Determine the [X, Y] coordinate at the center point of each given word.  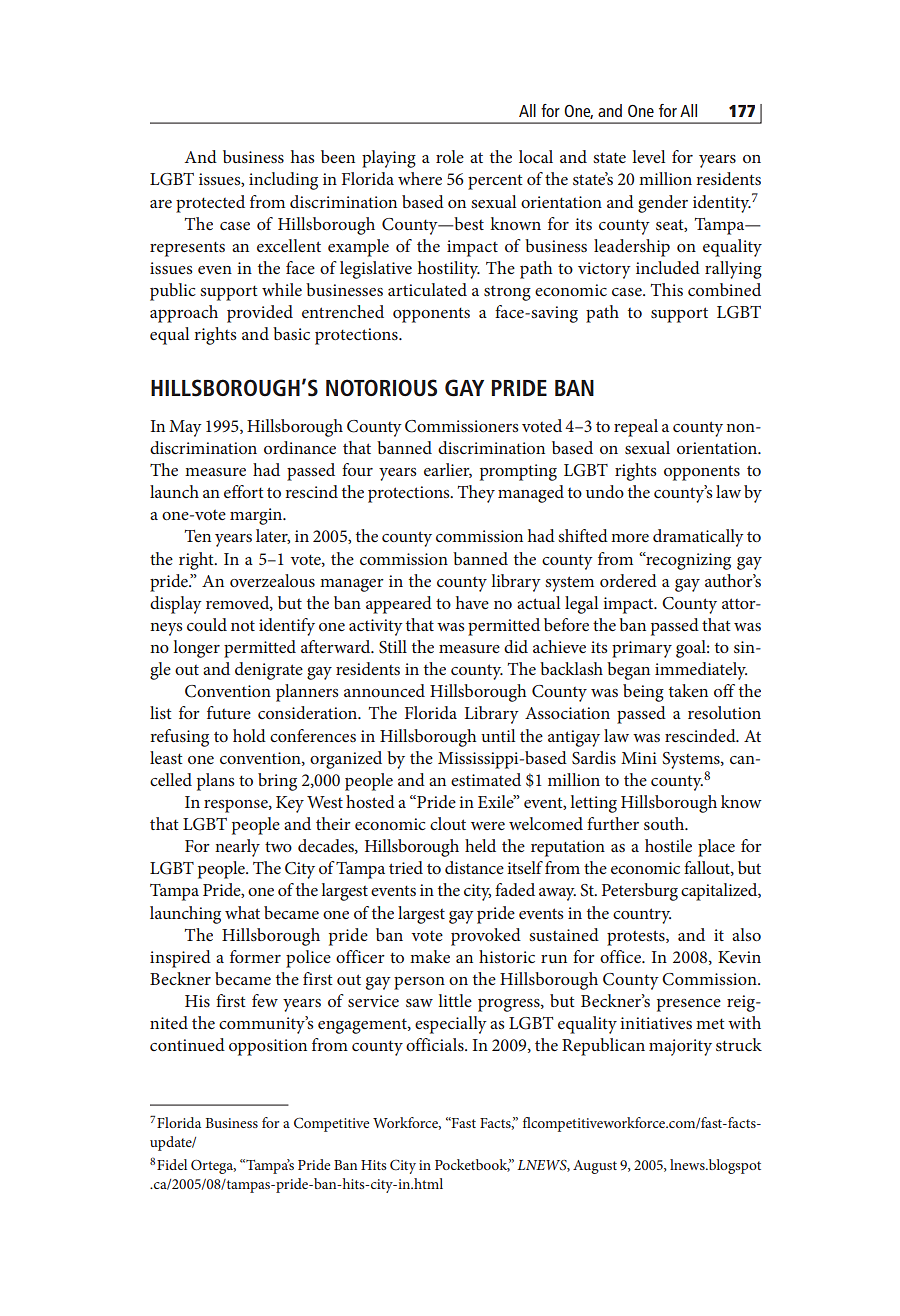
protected [210, 204]
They [476, 494]
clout [448, 823]
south [665, 823]
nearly [237, 848]
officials [436, 1044]
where [420, 178]
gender [663, 204]
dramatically [698, 538]
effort [244, 491]
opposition [268, 1047]
